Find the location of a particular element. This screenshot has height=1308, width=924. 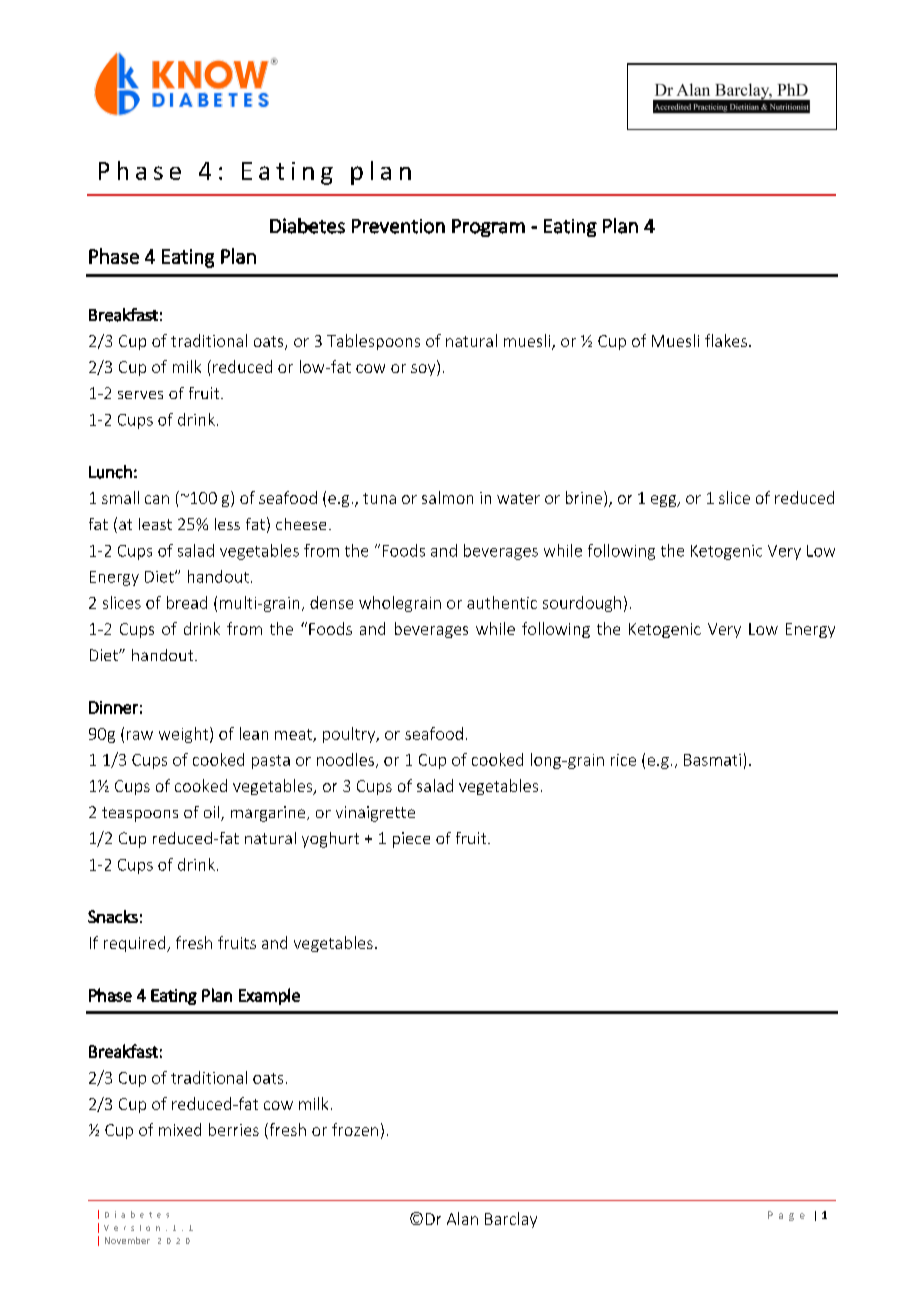

Prevention is located at coordinates (398, 226).
